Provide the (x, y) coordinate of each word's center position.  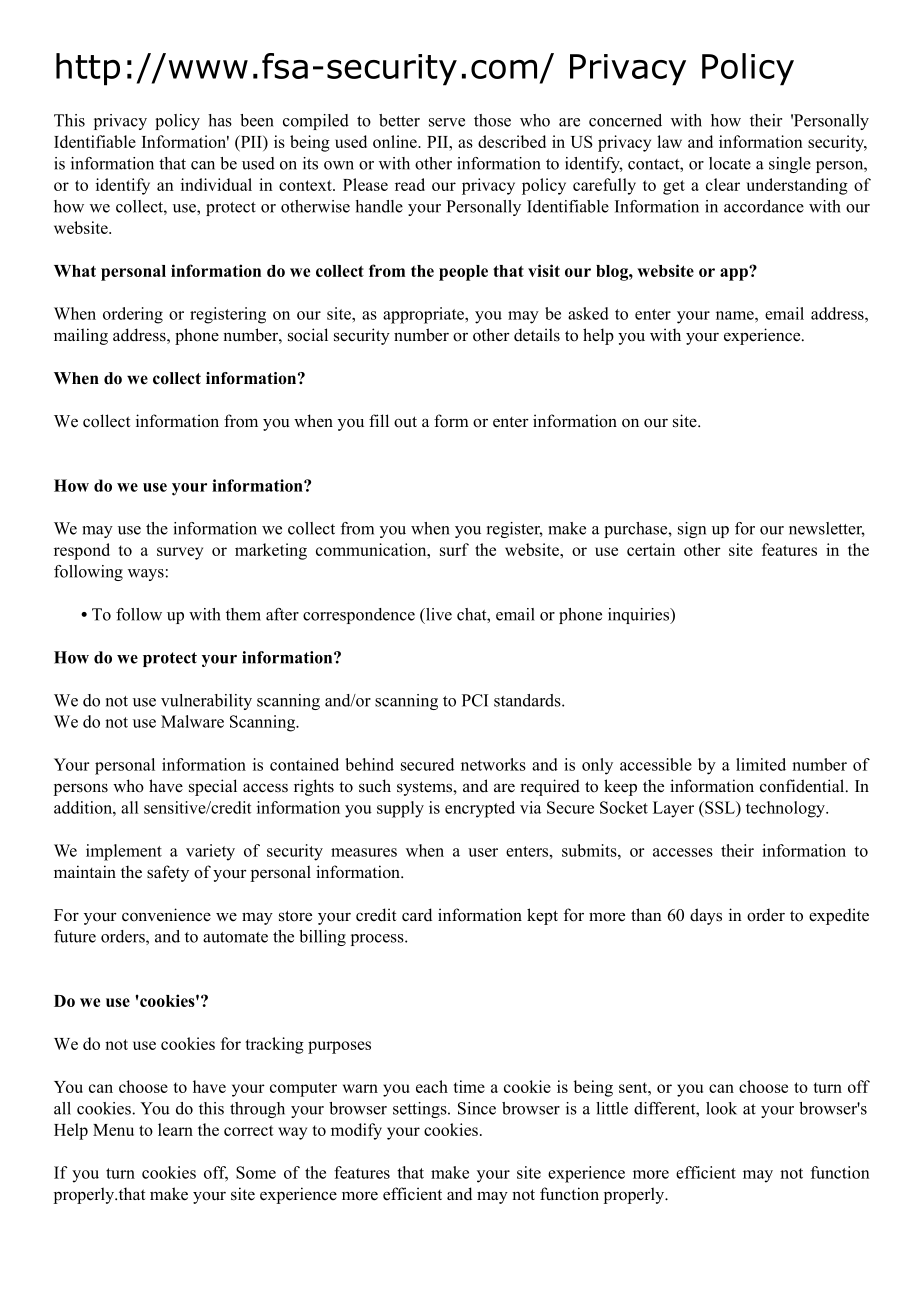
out (405, 422)
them (243, 614)
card (417, 915)
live (438, 614)
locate (730, 163)
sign (692, 530)
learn (175, 1129)
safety (168, 873)
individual (216, 184)
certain (651, 549)
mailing (81, 336)
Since (477, 1108)
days (706, 916)
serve (447, 122)
